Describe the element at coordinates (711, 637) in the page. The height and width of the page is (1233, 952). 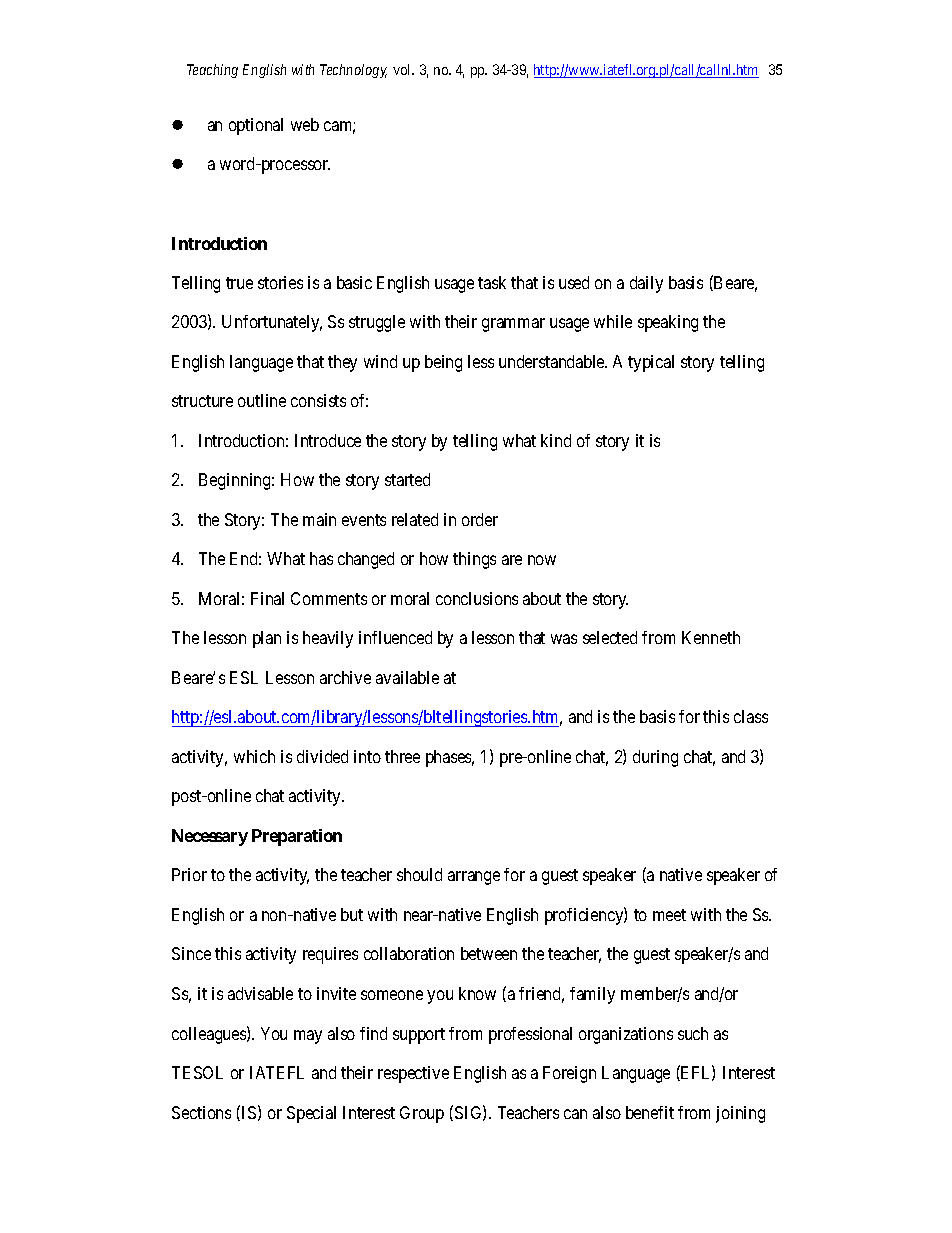
I see `Kenneth` at that location.
